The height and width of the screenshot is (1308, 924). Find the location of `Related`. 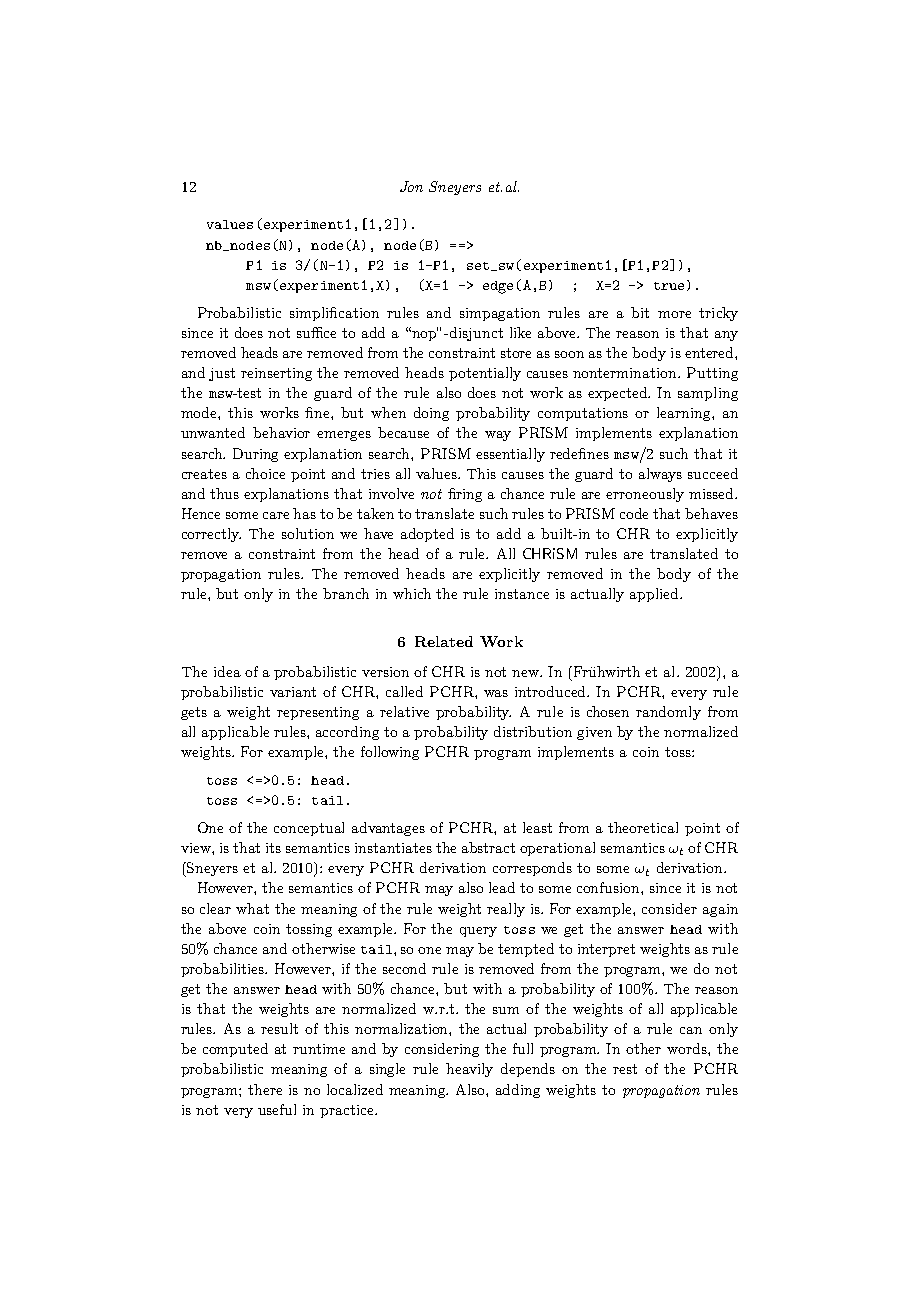

Related is located at coordinates (444, 641).
